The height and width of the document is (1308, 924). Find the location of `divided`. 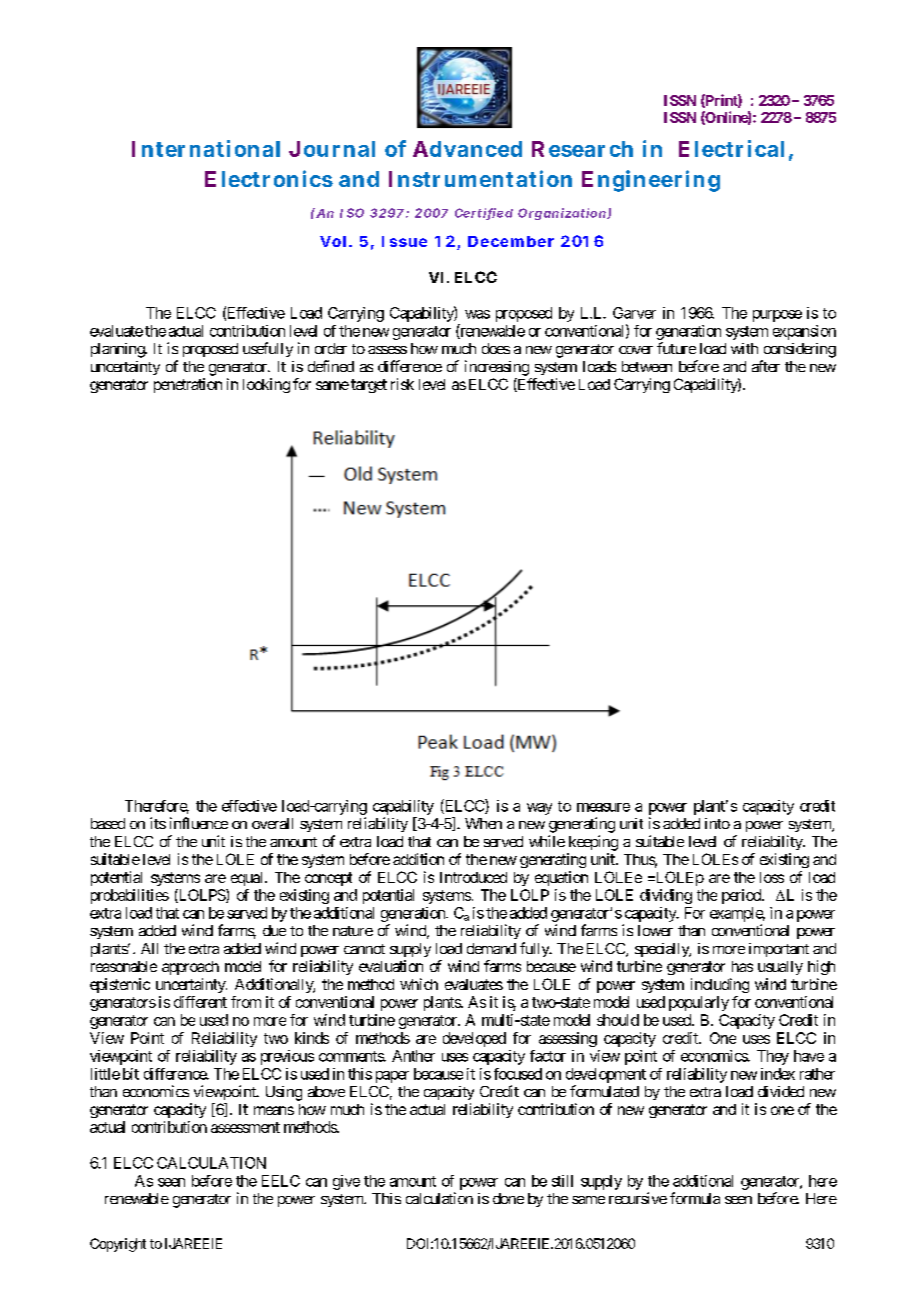

divided is located at coordinates (781, 1091).
